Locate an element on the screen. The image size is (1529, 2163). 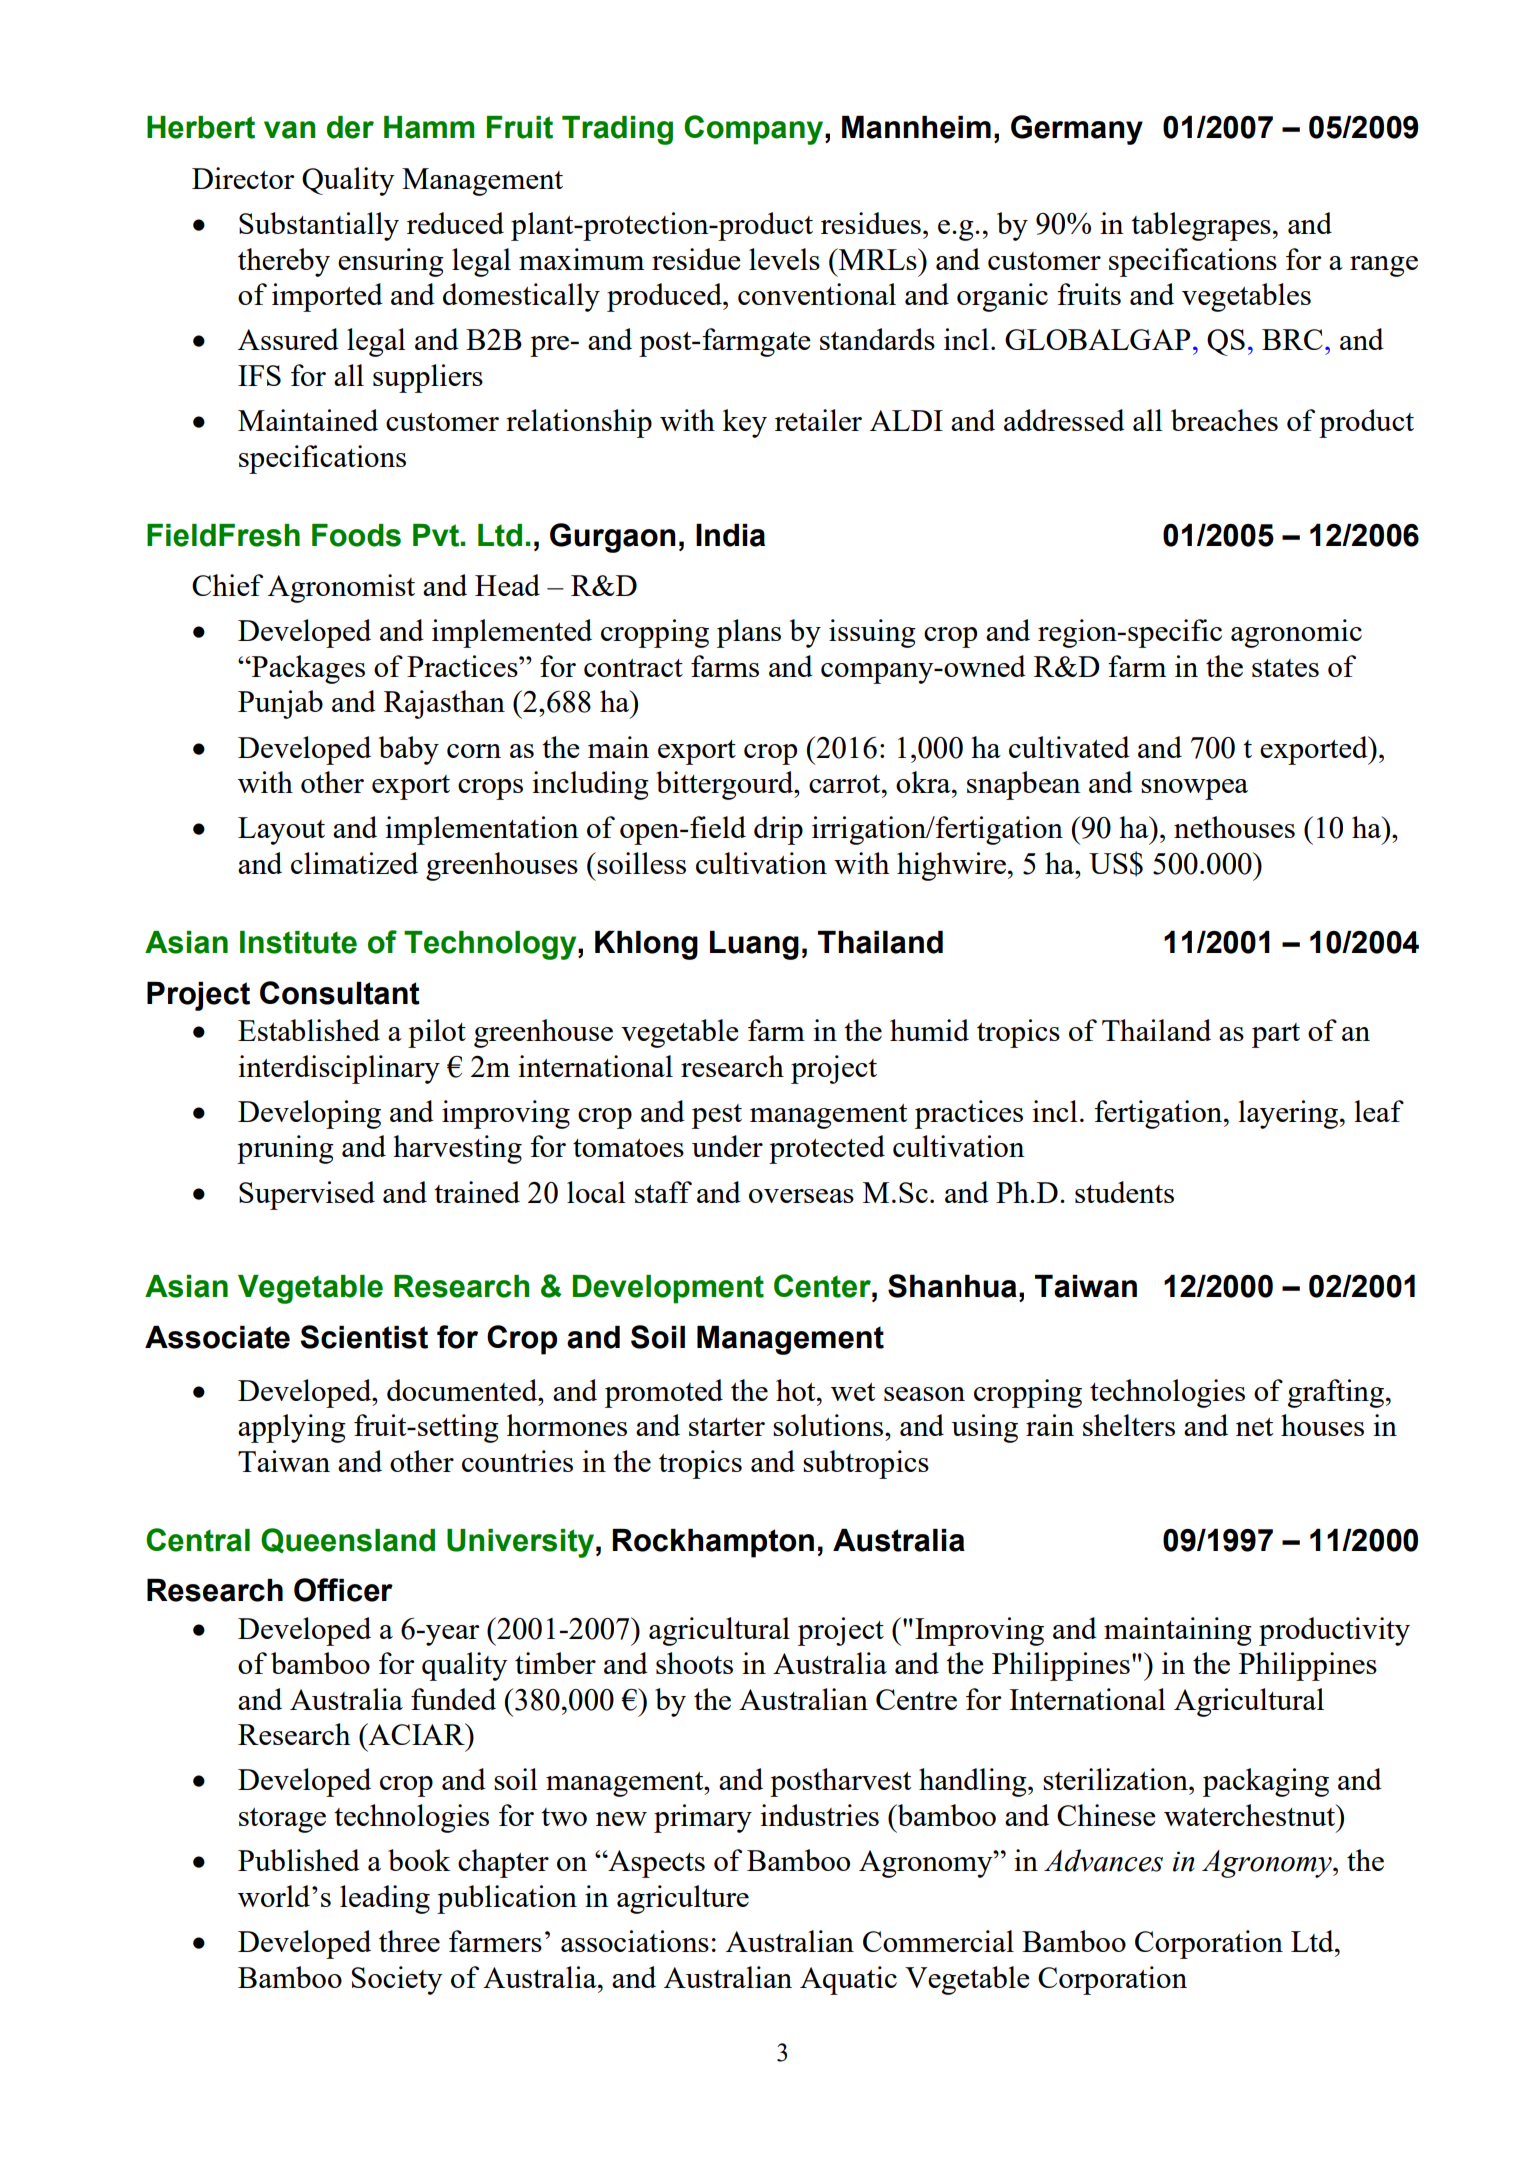
leading is located at coordinates (385, 1899).
